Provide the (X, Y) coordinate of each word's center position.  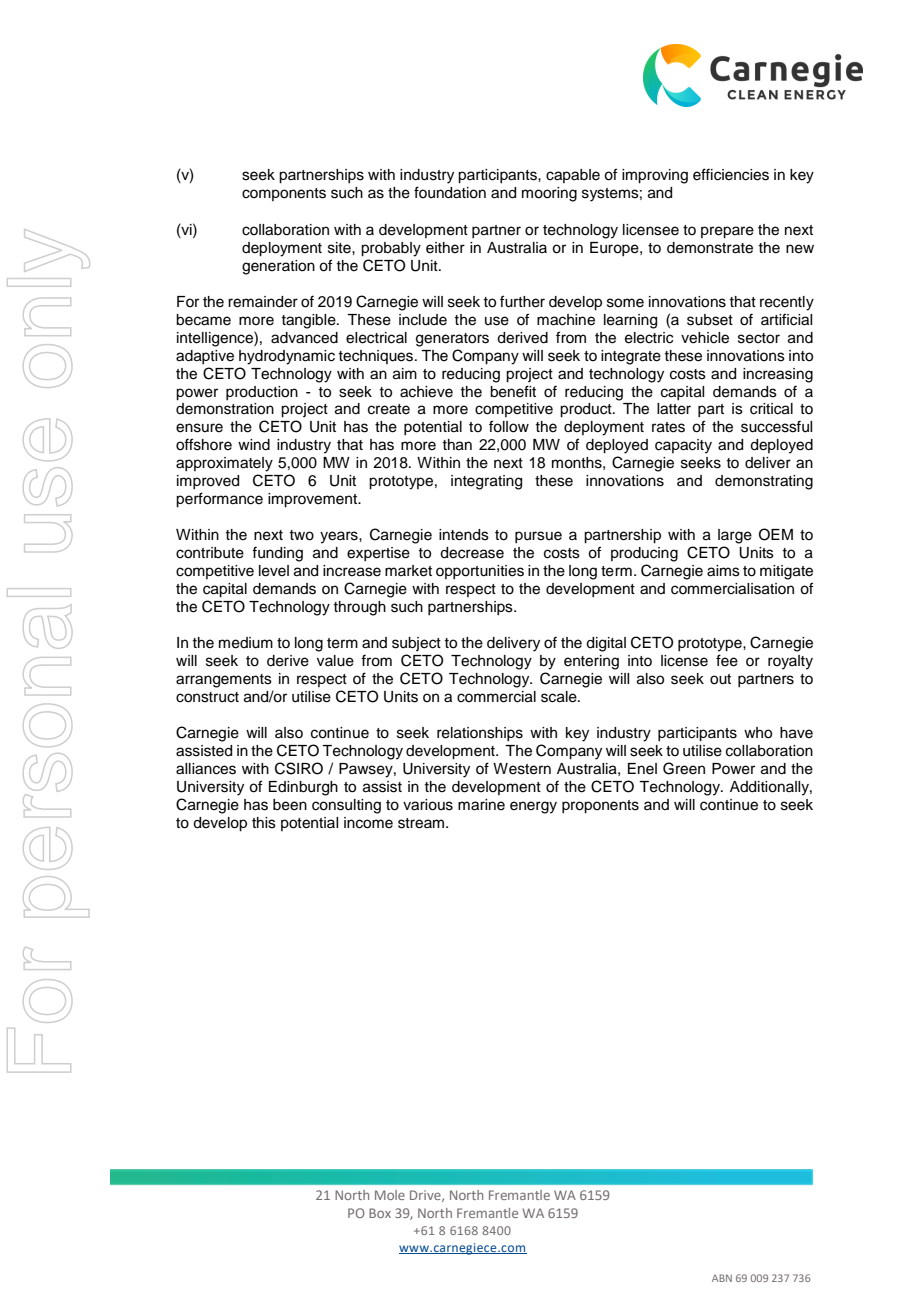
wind (254, 445)
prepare (727, 232)
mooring (549, 194)
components (284, 194)
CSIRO (299, 768)
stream (421, 823)
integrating (486, 482)
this (264, 823)
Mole (390, 1195)
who (758, 733)
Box (380, 1213)
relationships (480, 734)
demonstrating (764, 482)
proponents (600, 807)
